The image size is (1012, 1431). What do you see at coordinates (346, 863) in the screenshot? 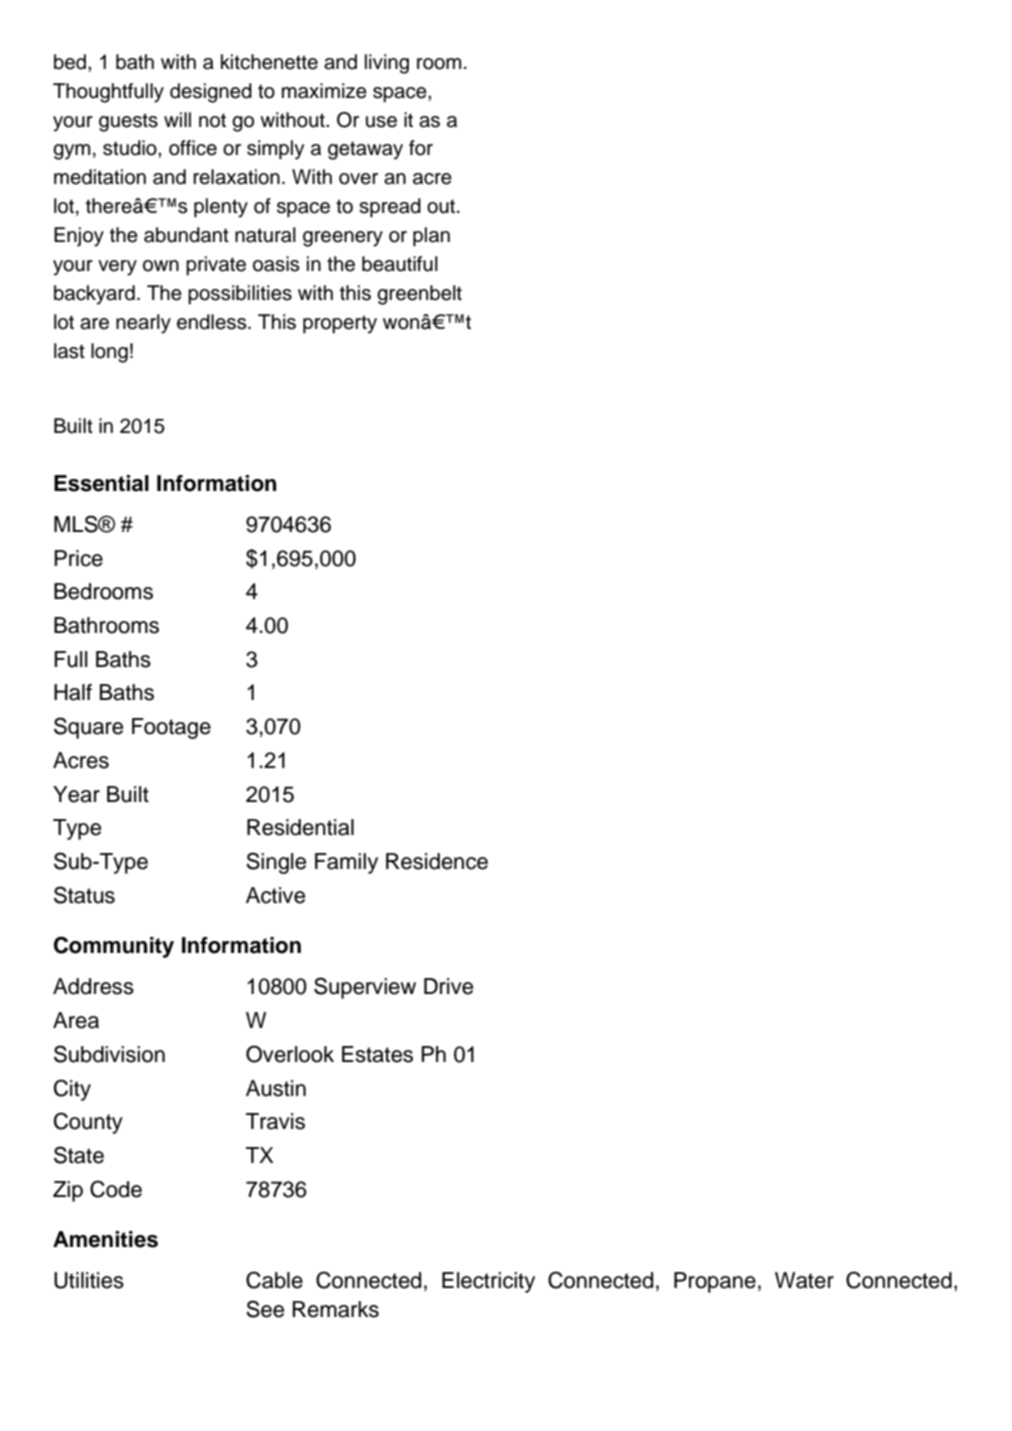
I see `Family` at bounding box center [346, 863].
